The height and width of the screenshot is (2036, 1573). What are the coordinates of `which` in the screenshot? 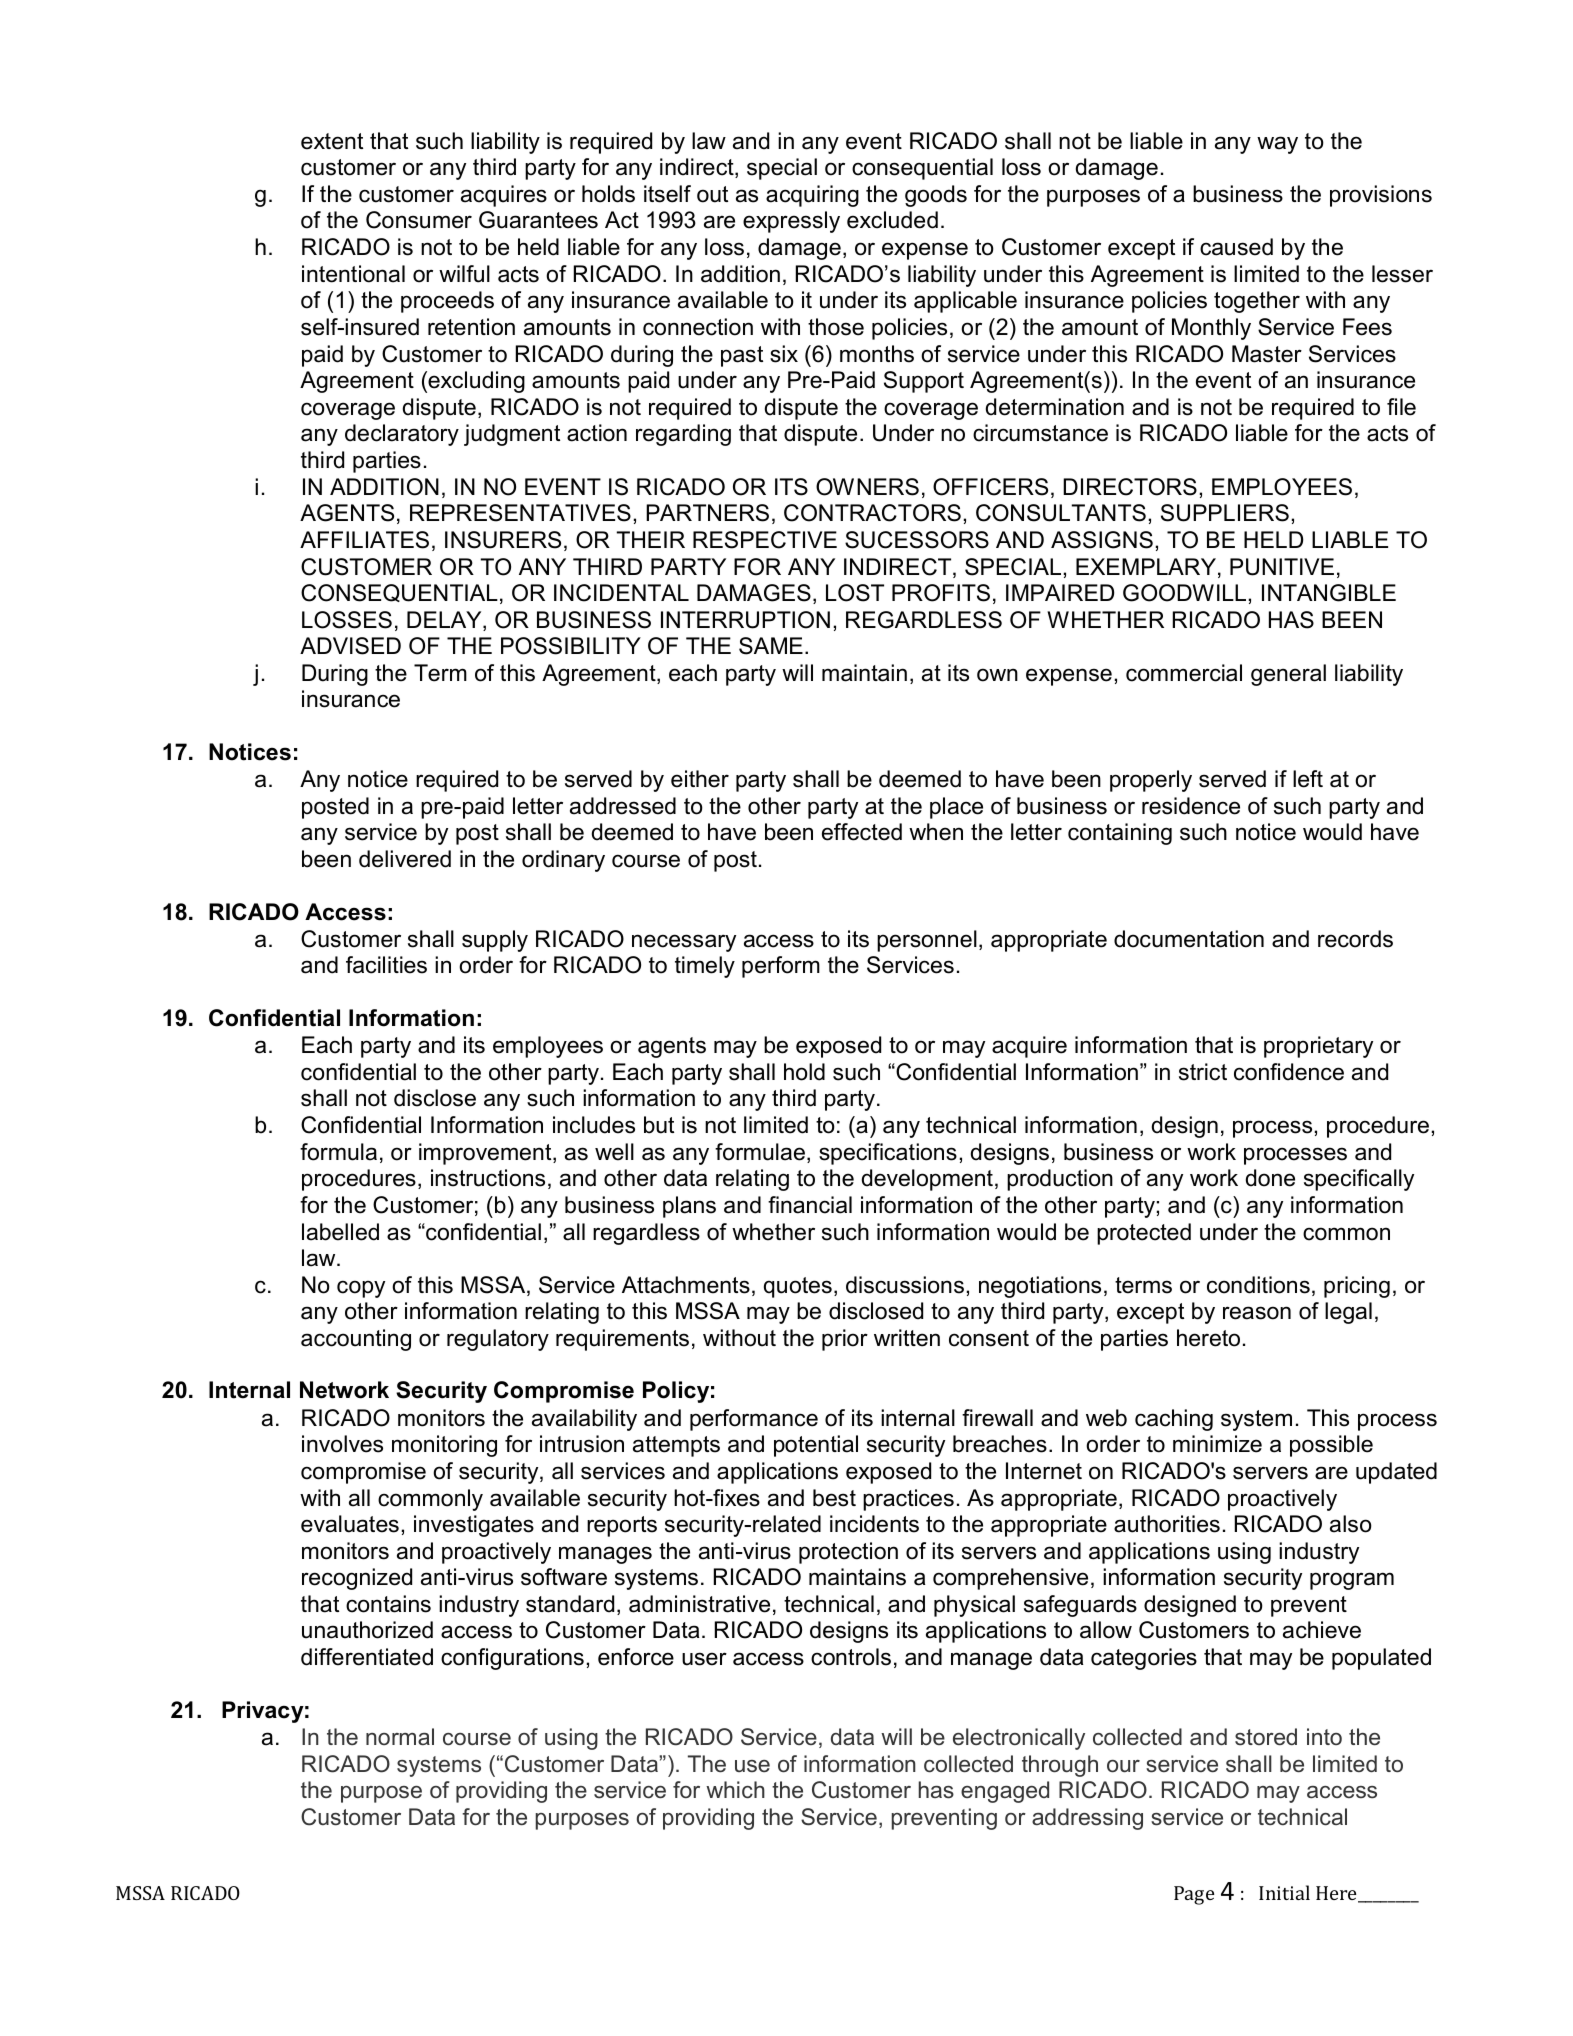 It's located at (735, 1790).
